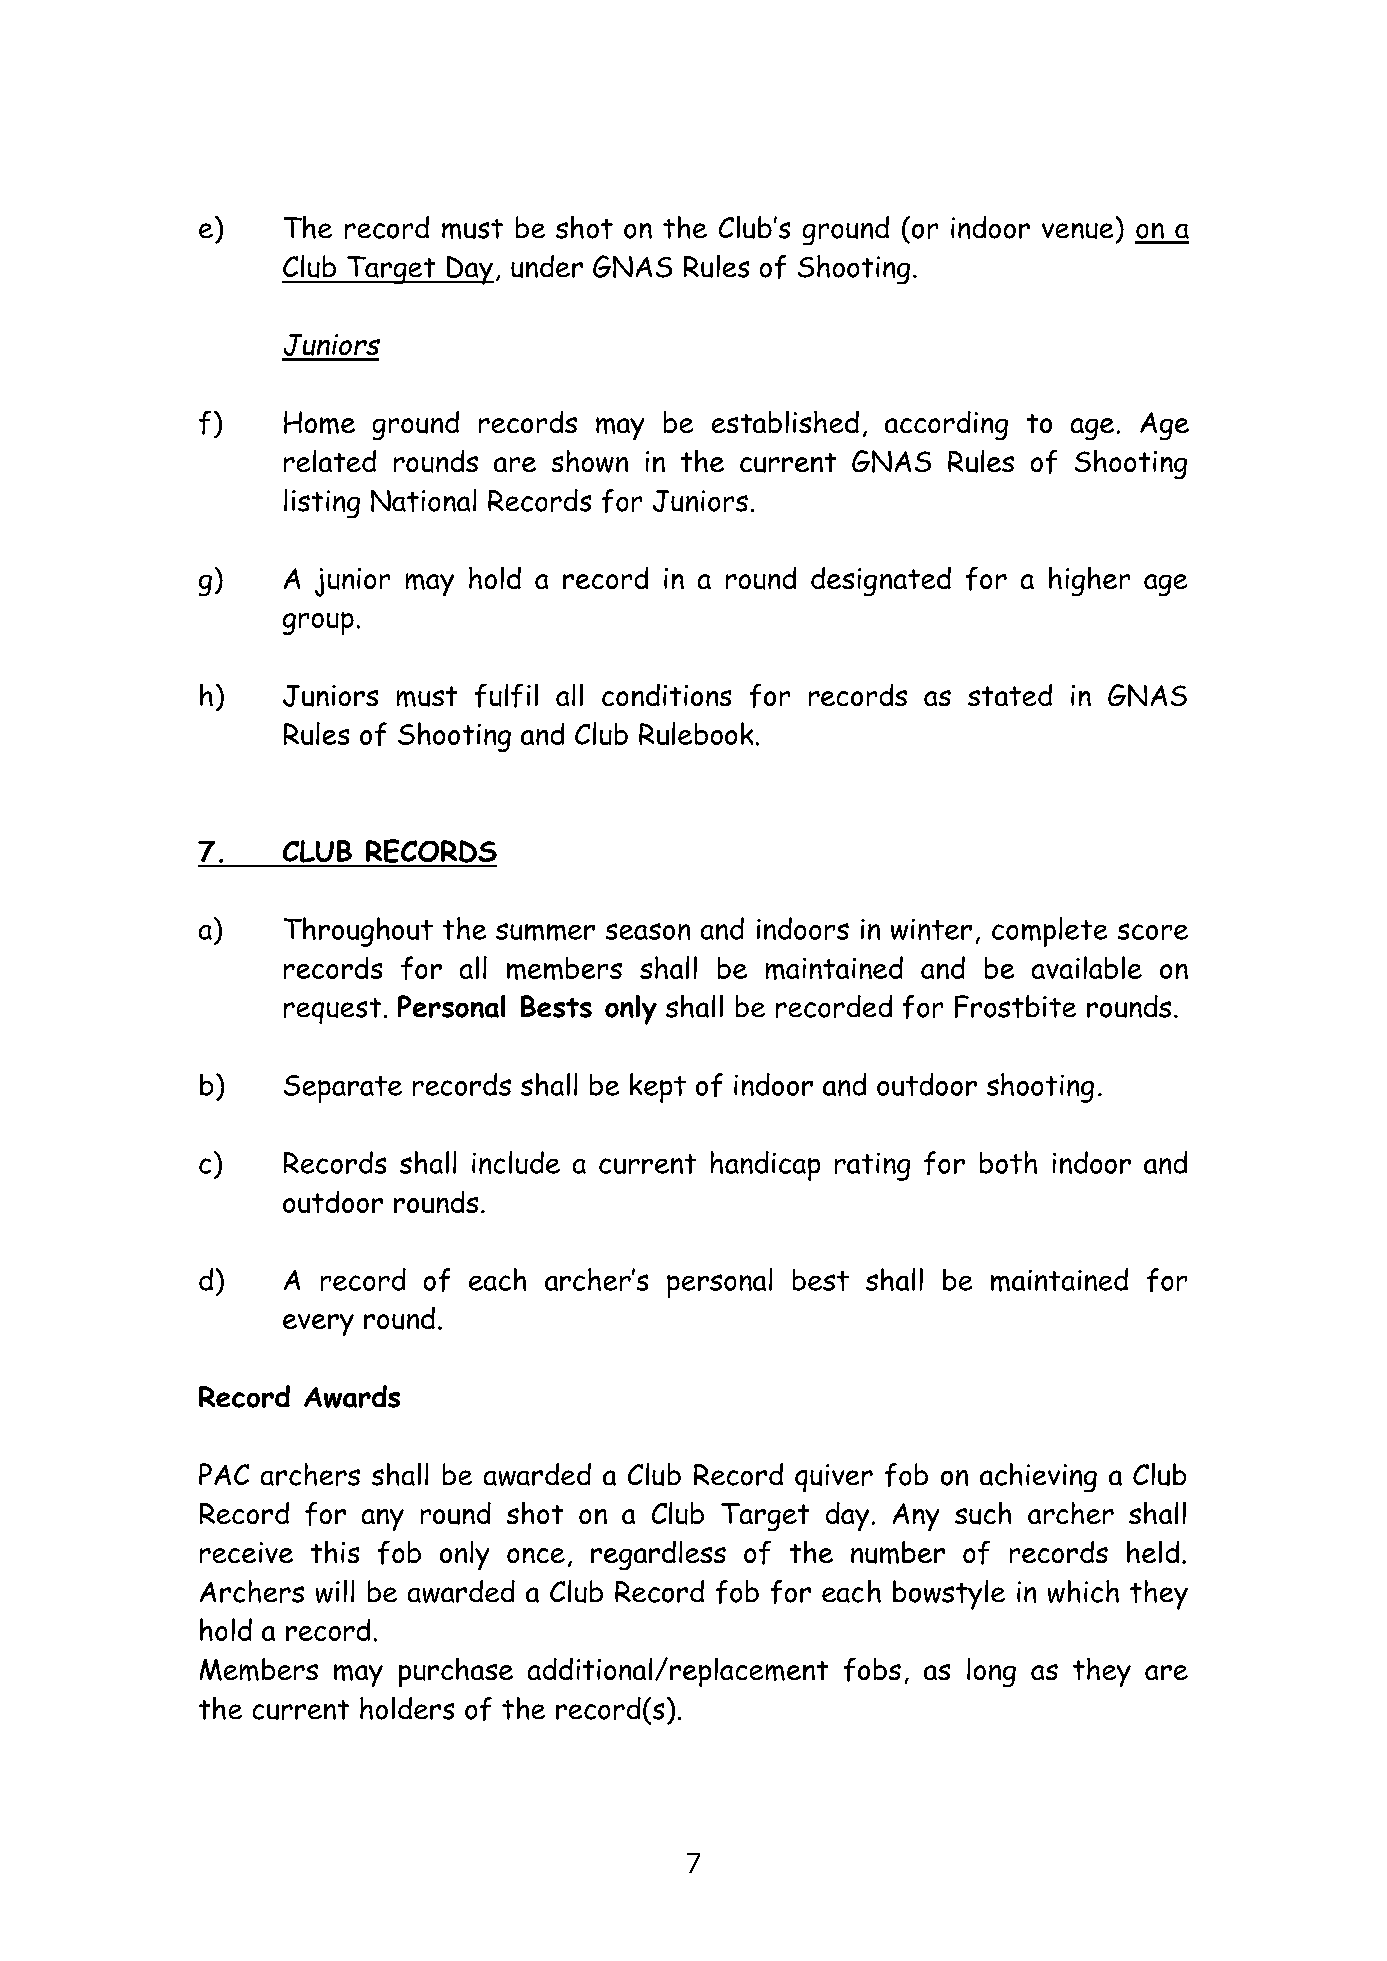 This image has width=1387, height=1961. I want to click on season, so click(648, 931).
